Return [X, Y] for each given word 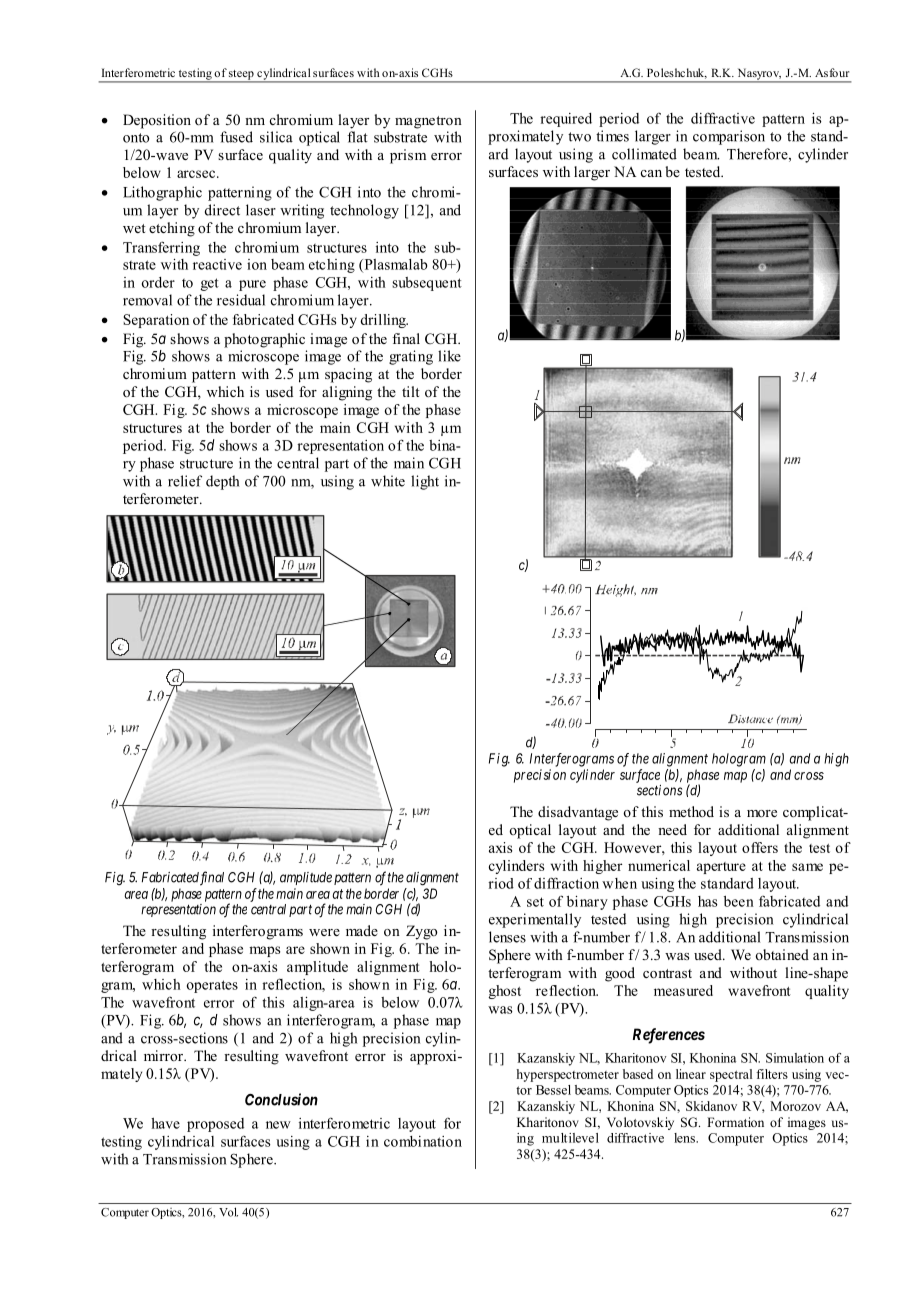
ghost [504, 992]
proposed [215, 1125]
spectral [731, 1075]
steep [241, 76]
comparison [729, 137]
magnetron [428, 122]
